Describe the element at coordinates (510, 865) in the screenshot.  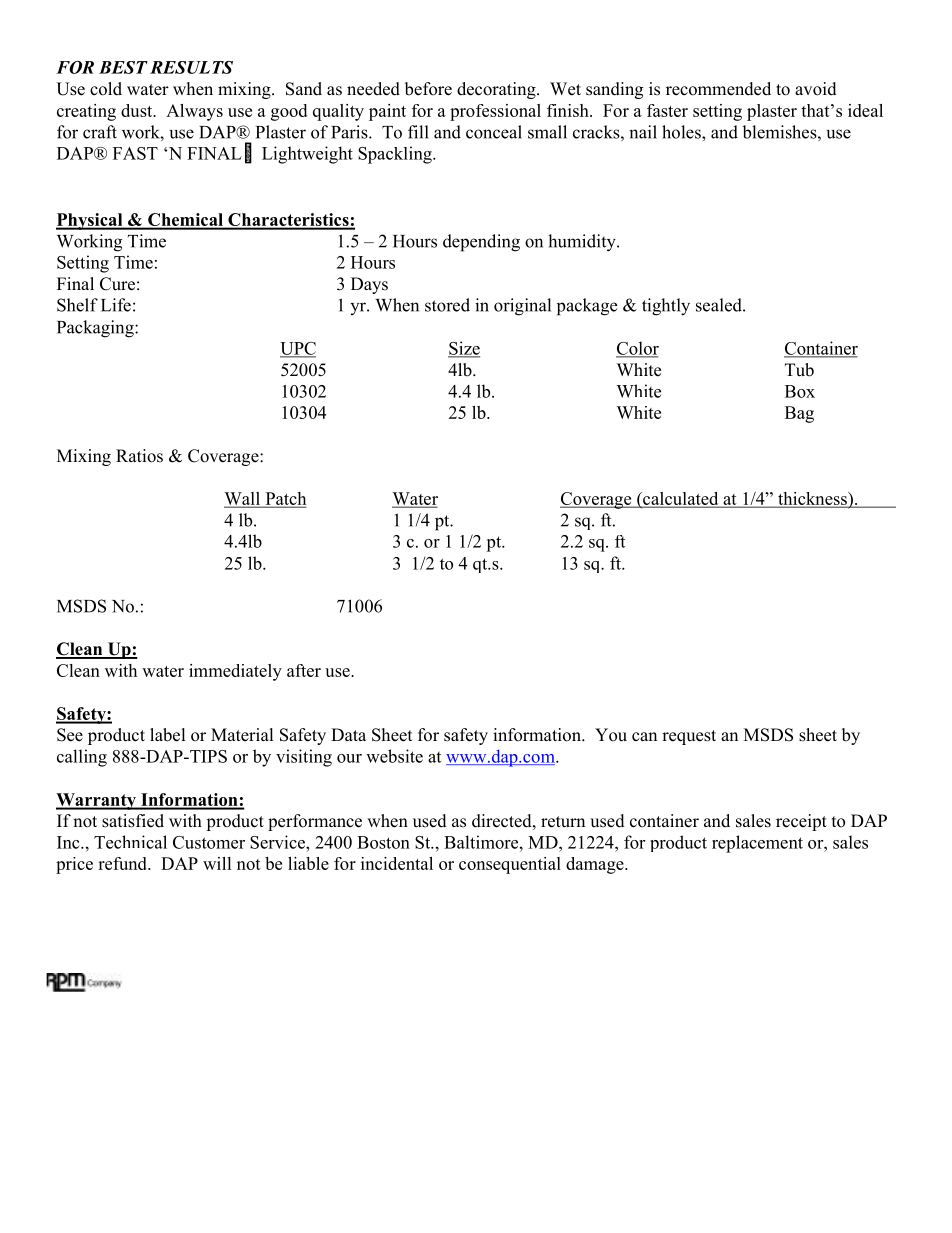
I see `consequential` at that location.
